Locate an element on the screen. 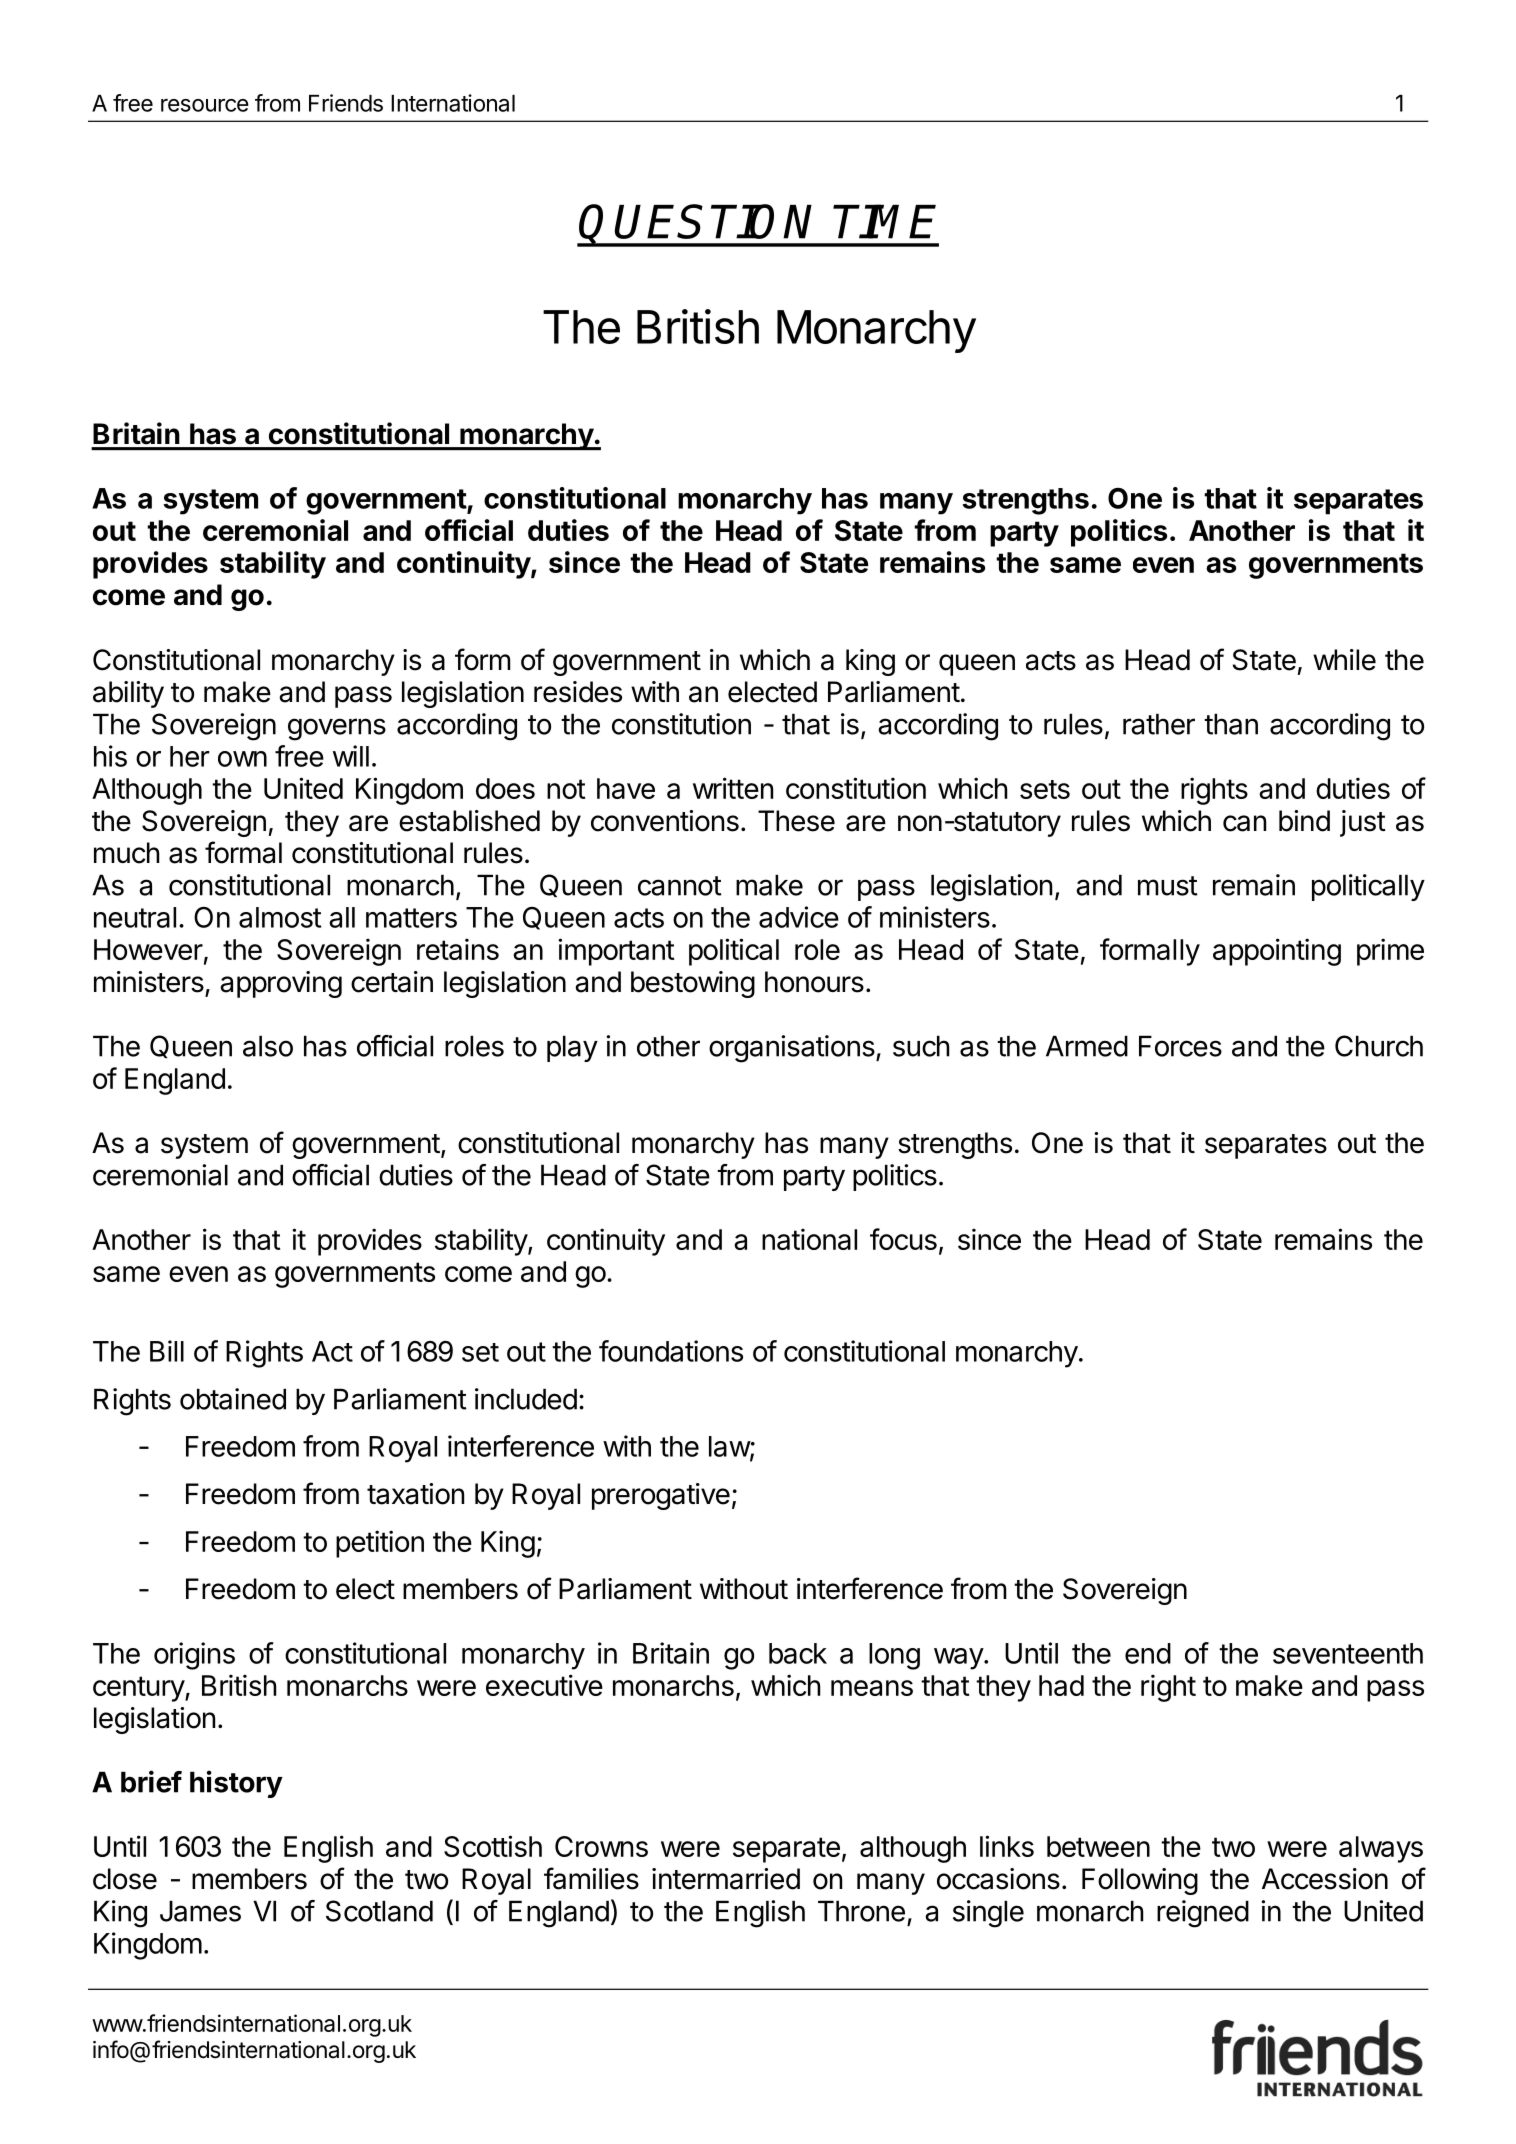 This screenshot has height=2144, width=1516. approving is located at coordinates (281, 984).
